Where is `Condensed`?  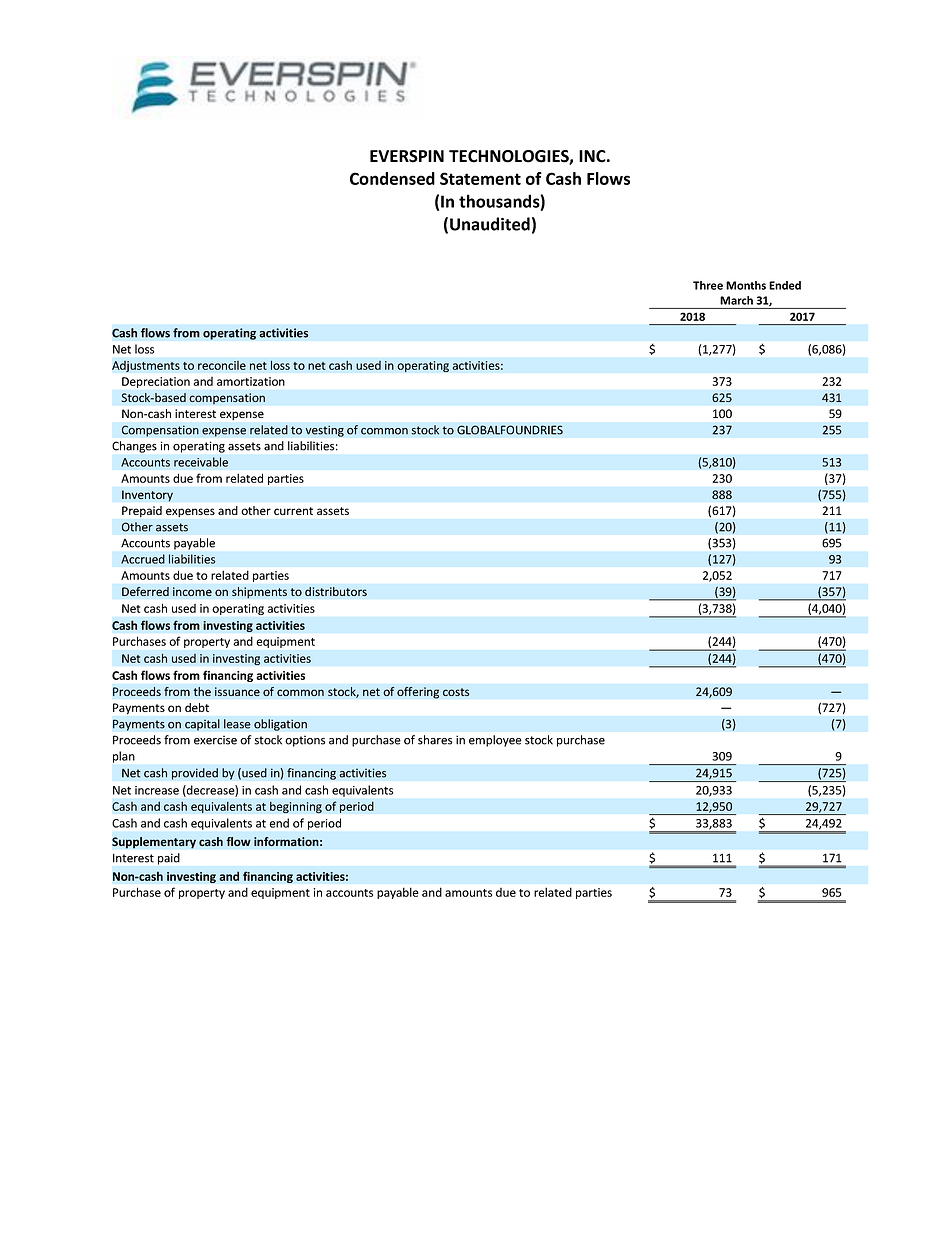
Condensed is located at coordinates (392, 178).
